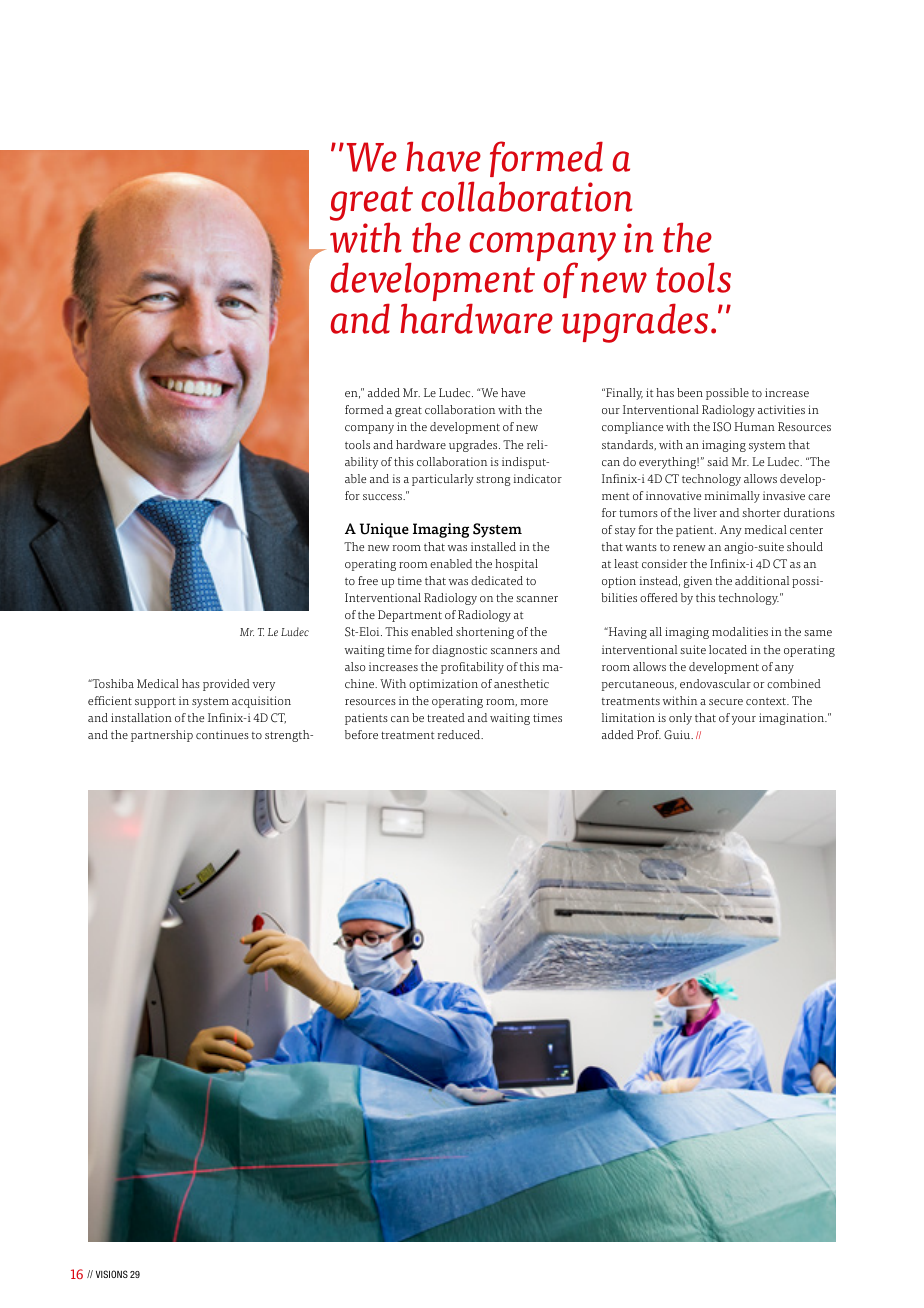  Describe the element at coordinates (226, 685) in the screenshot. I see `provided` at that location.
